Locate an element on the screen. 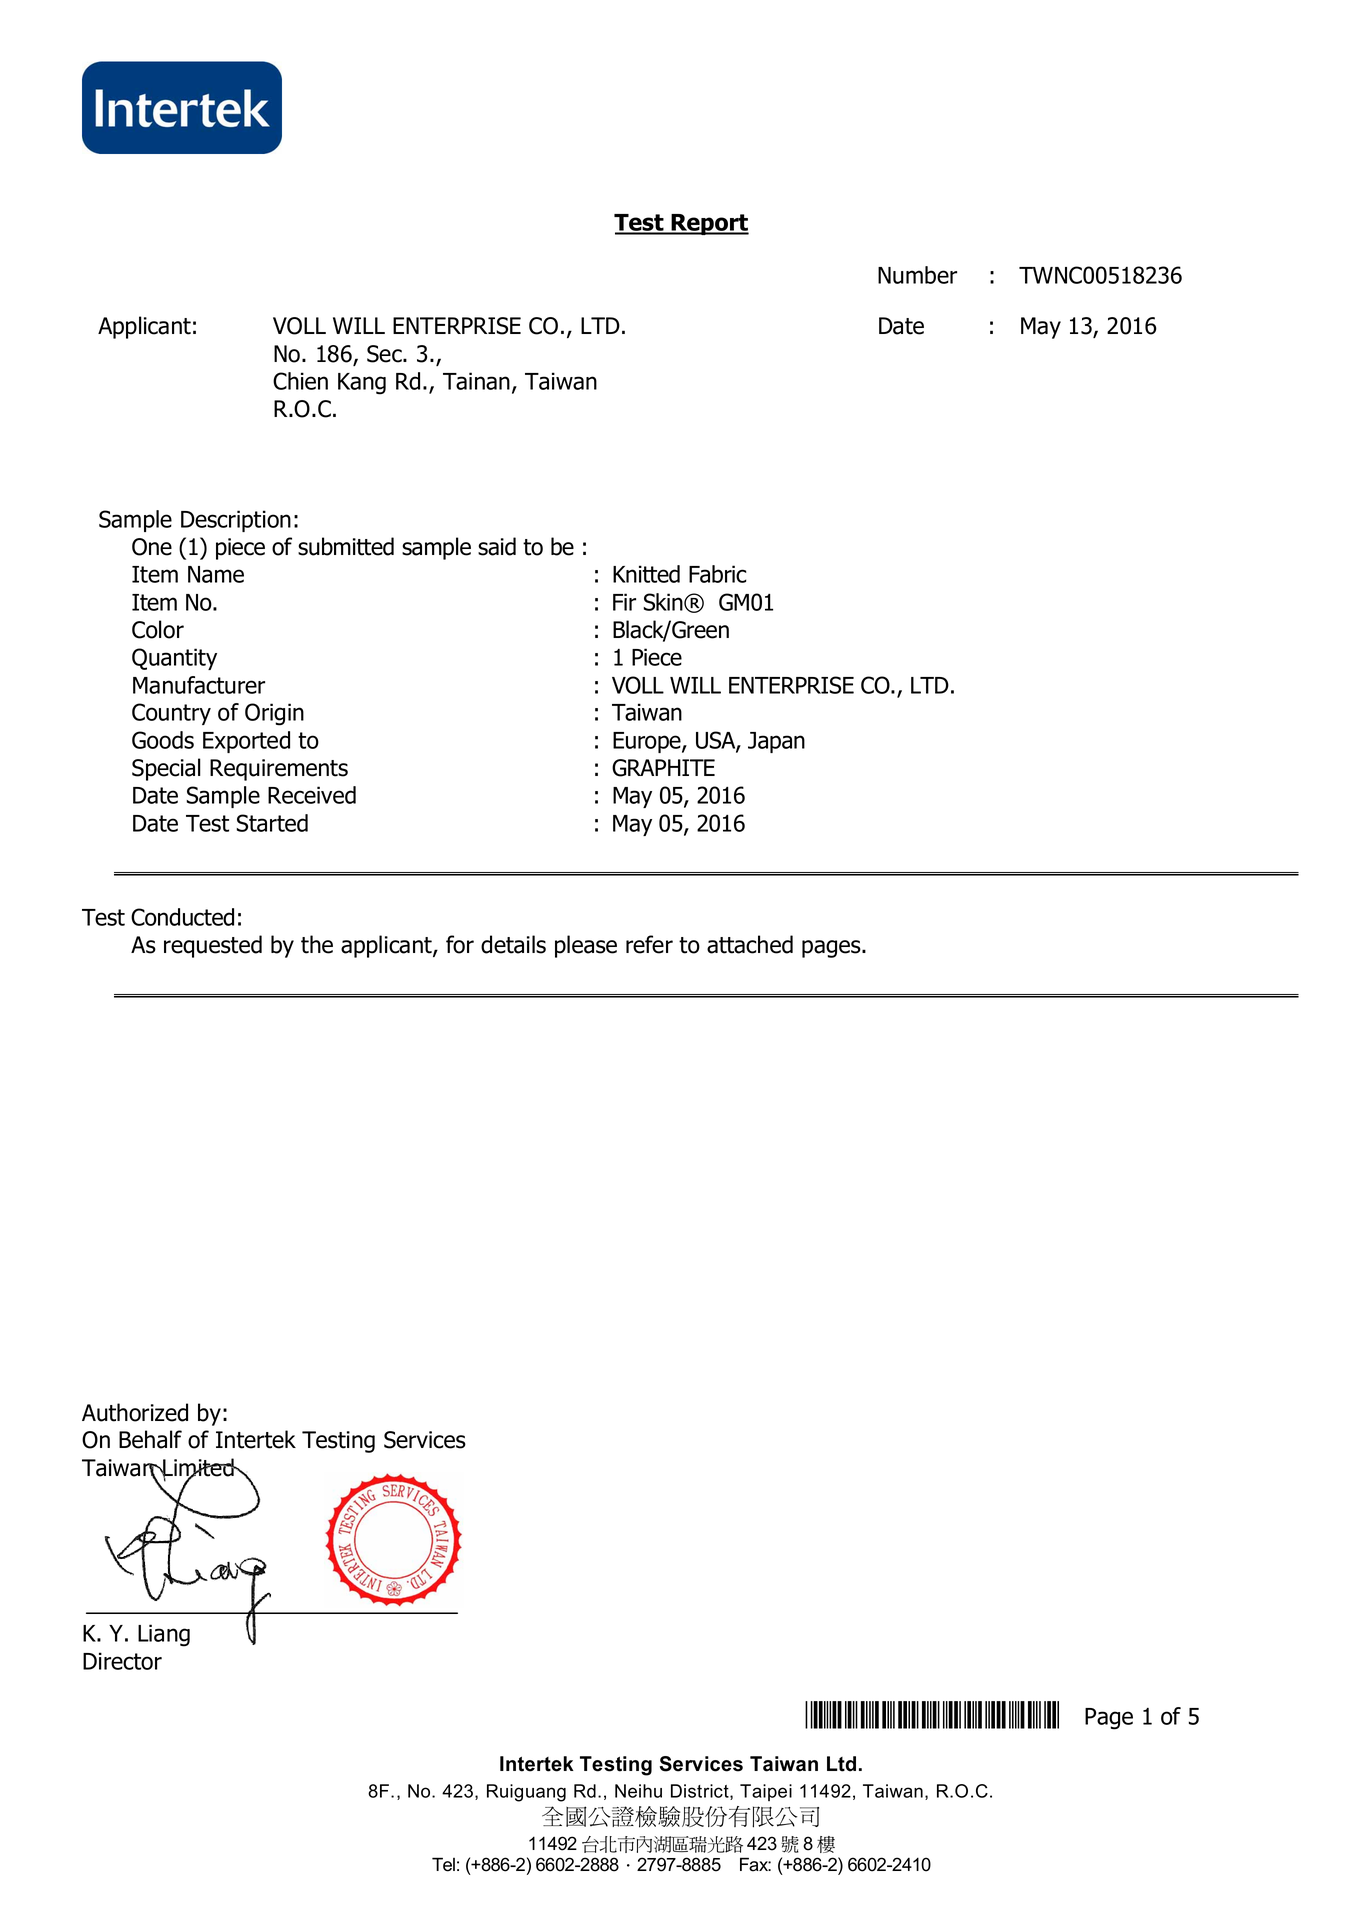 This screenshot has width=1362, height=1927. said is located at coordinates (497, 546).
